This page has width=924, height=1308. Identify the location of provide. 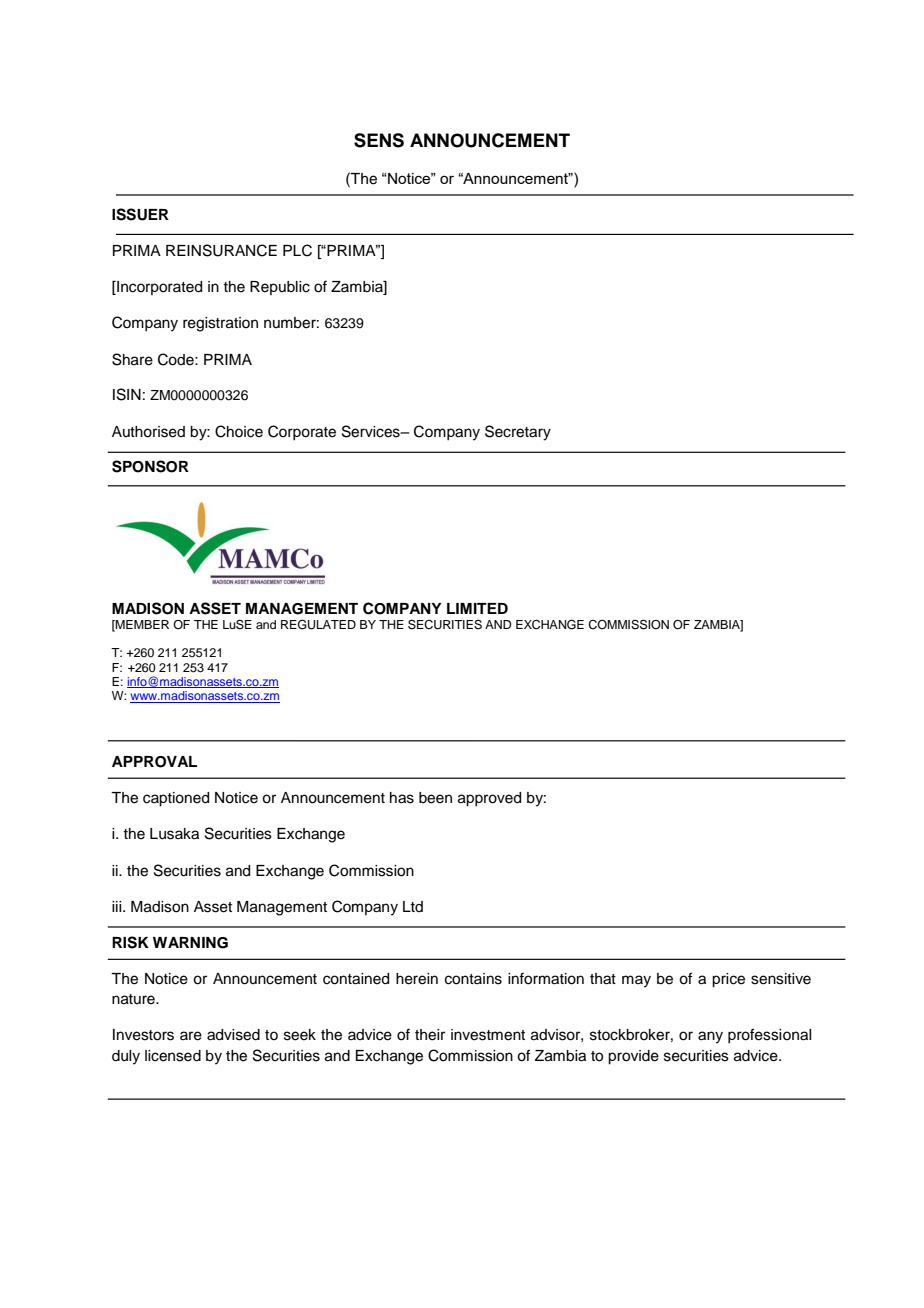
(633, 1057).
